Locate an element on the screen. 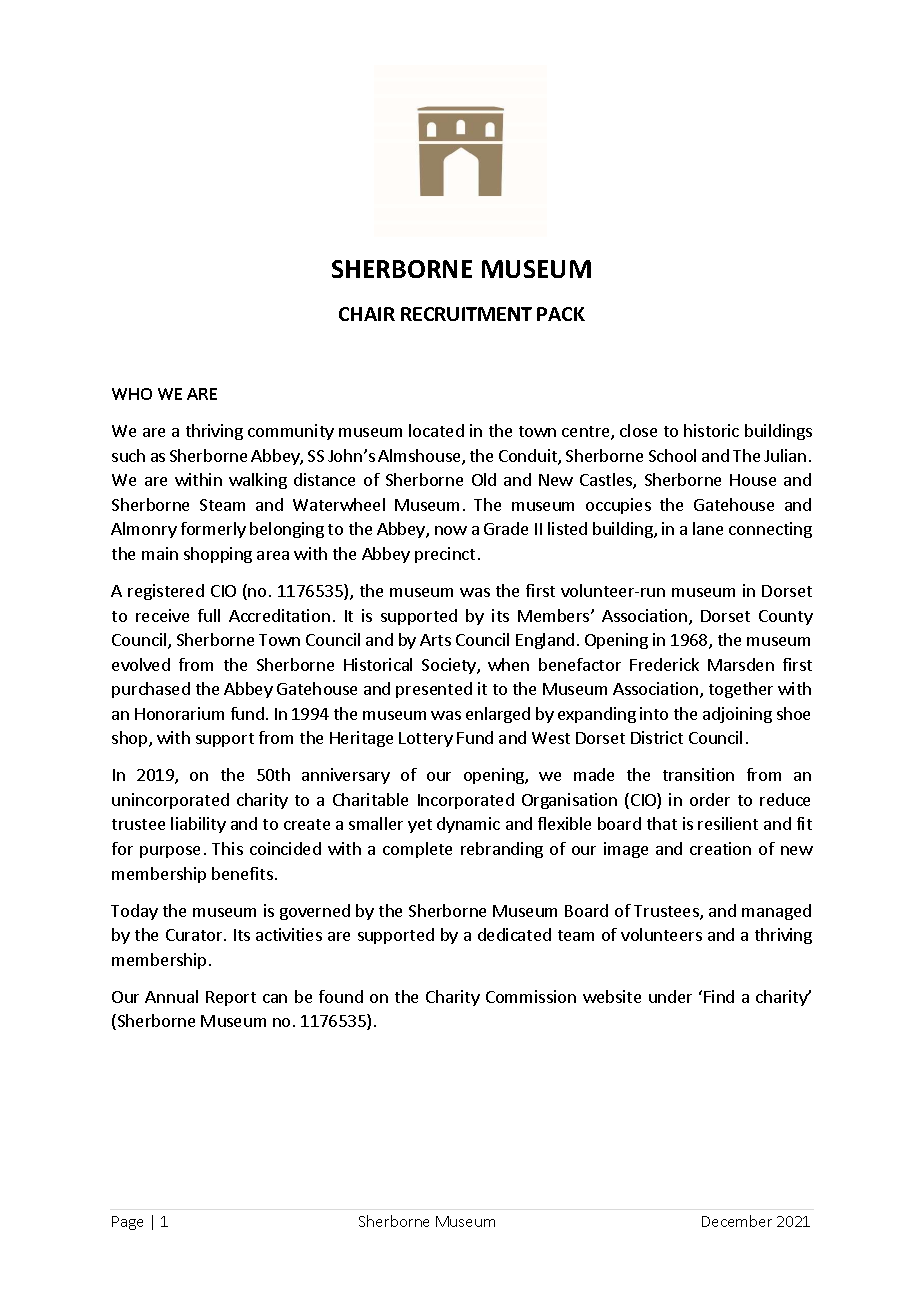 Image resolution: width=924 pixels, height=1308 pixels. Arts is located at coordinates (435, 640).
